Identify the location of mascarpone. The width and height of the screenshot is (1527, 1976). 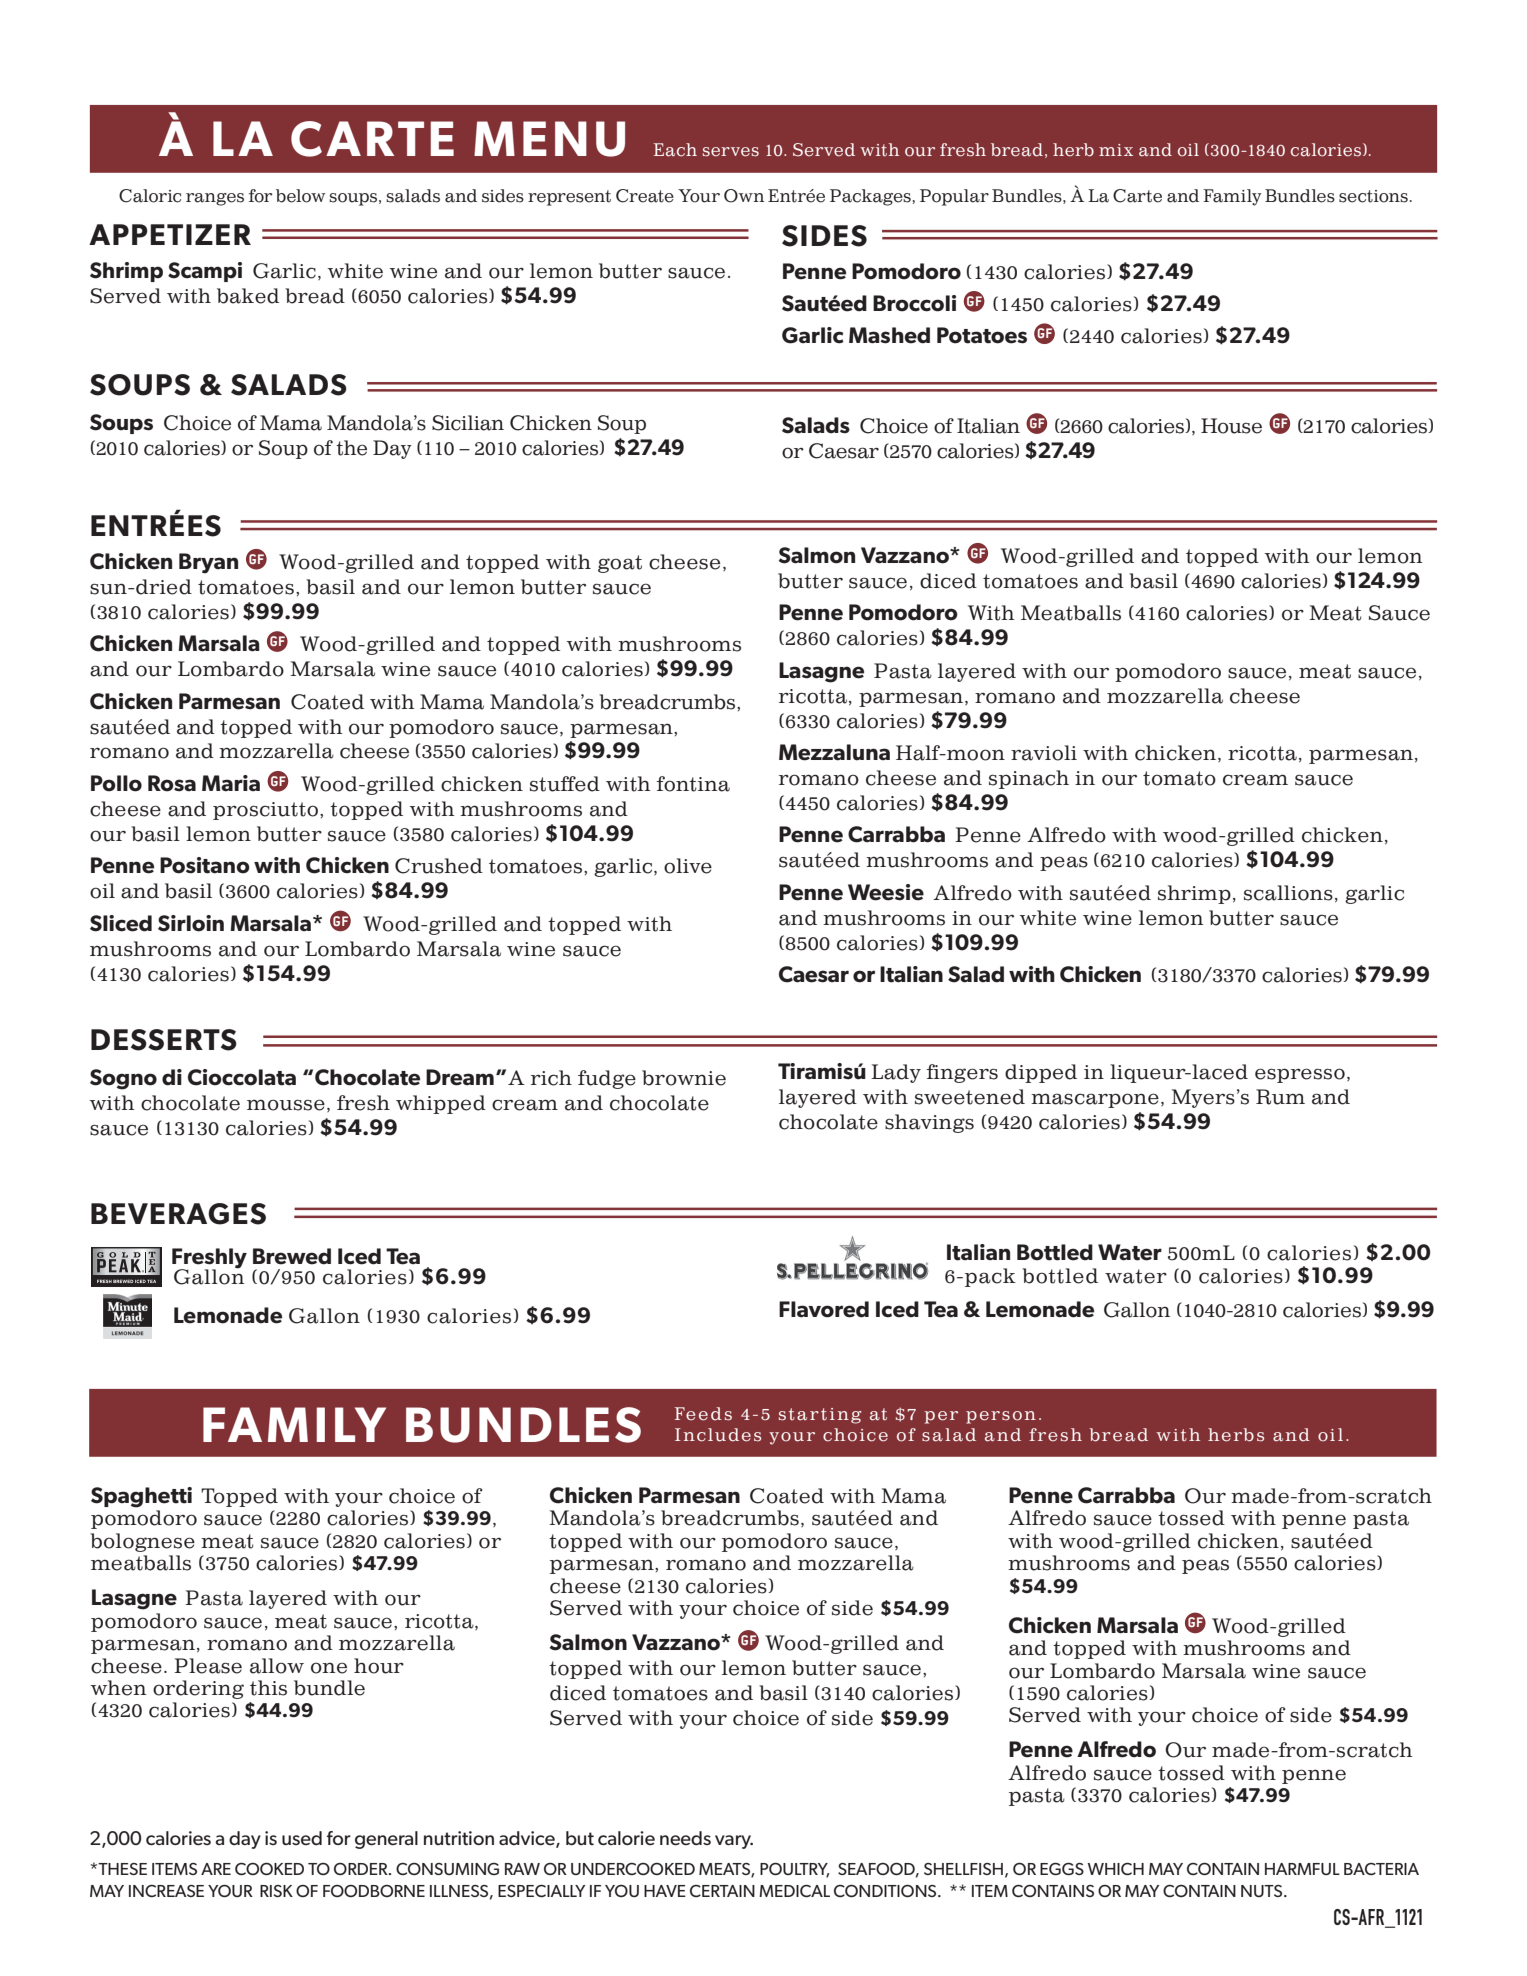
(1095, 1100).
